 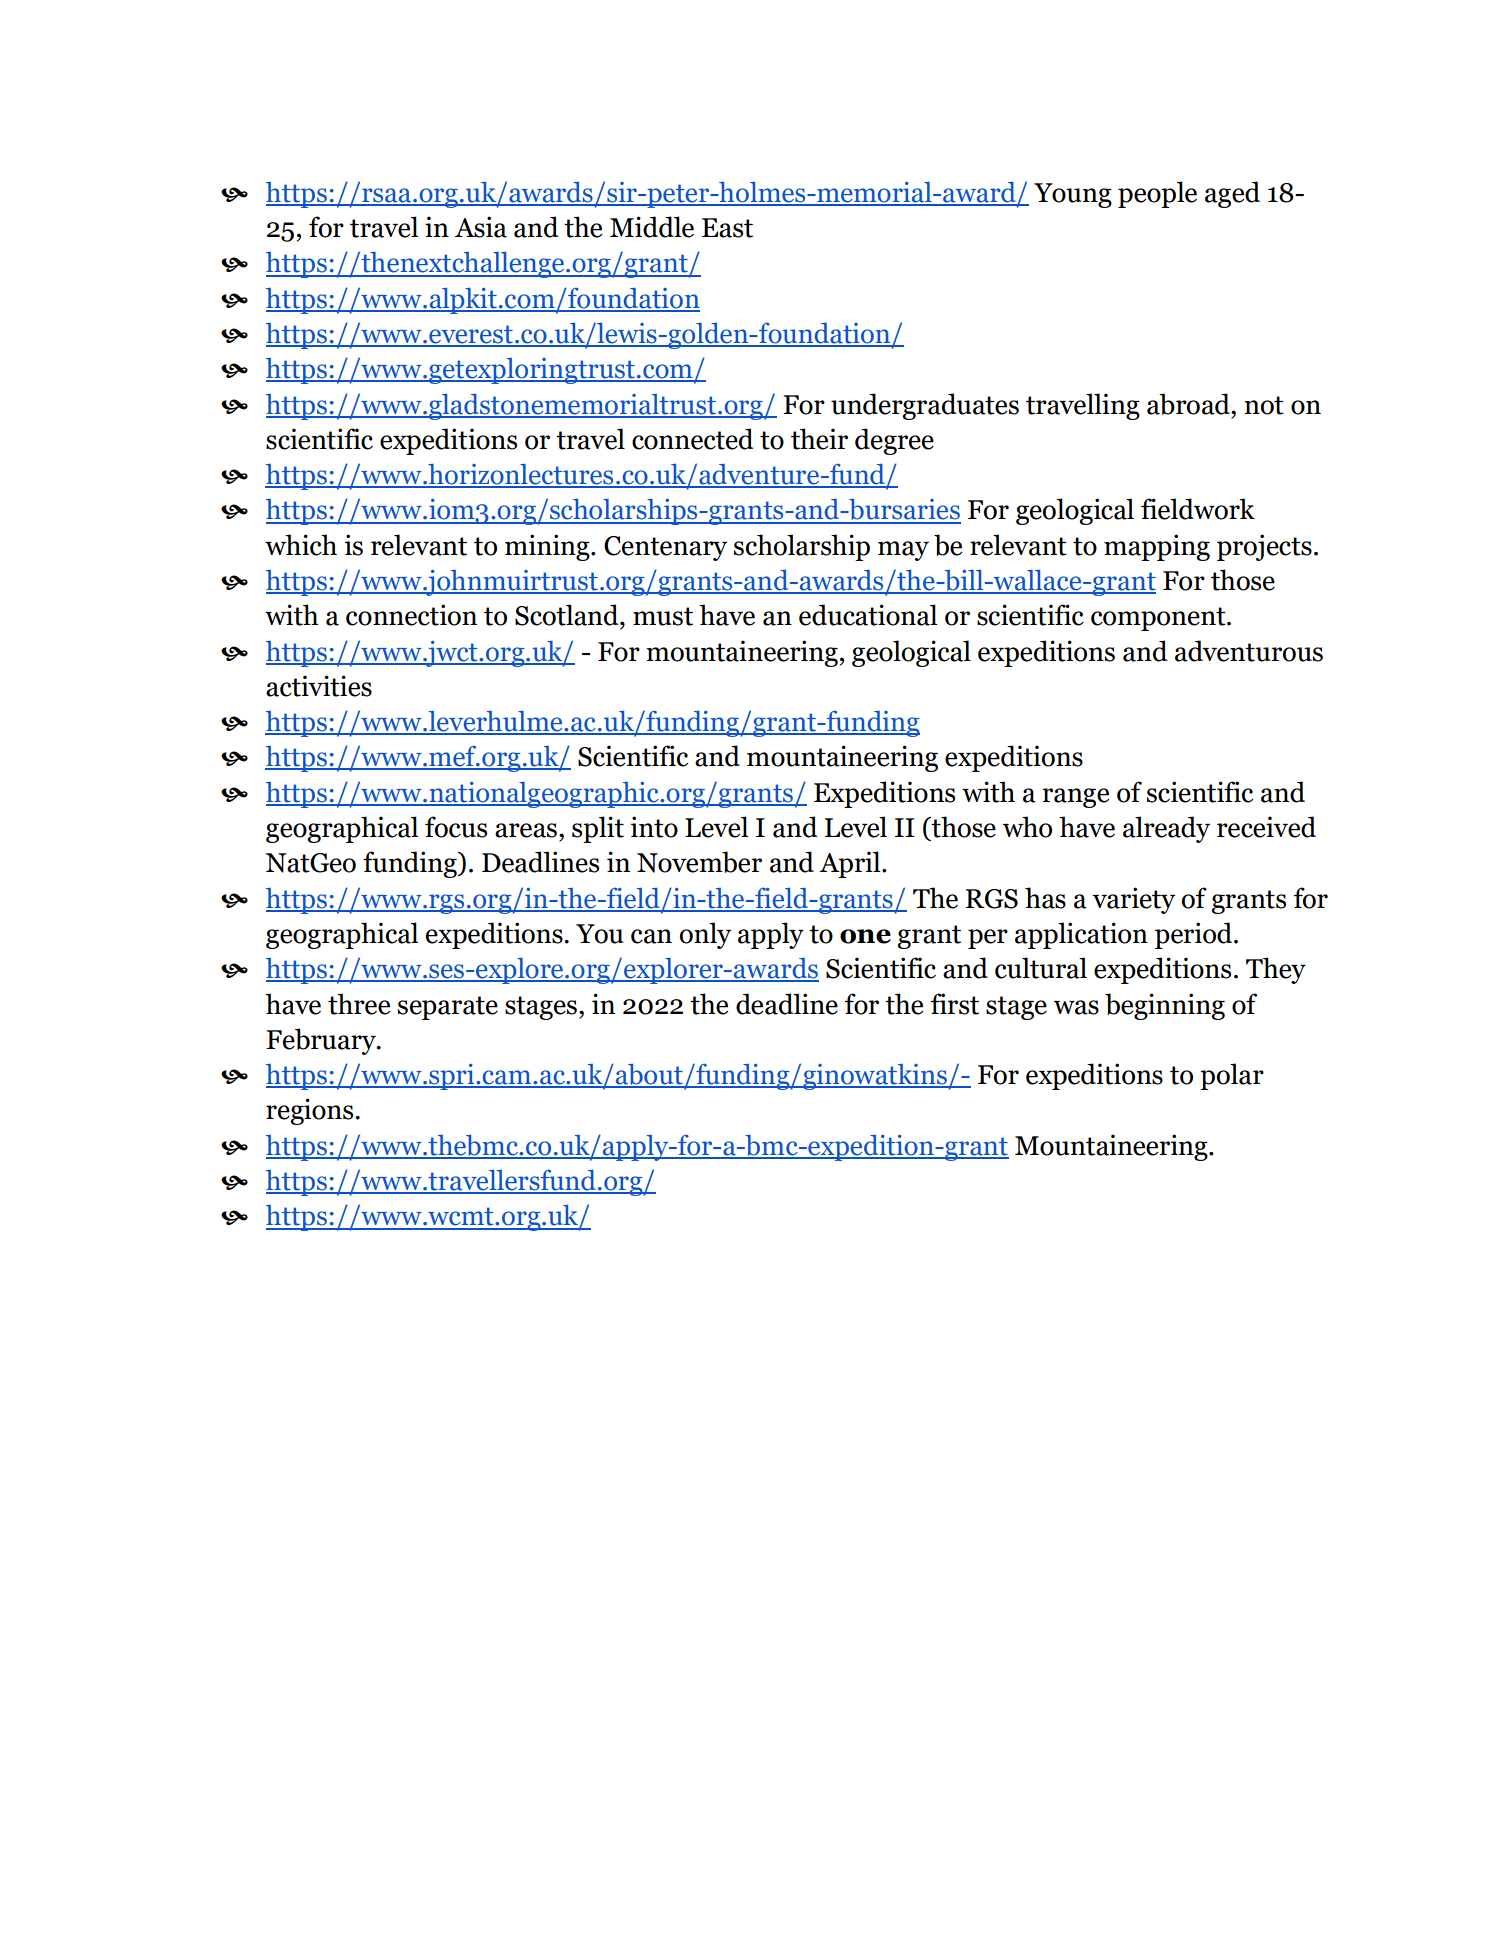 I want to click on into, so click(x=654, y=827).
